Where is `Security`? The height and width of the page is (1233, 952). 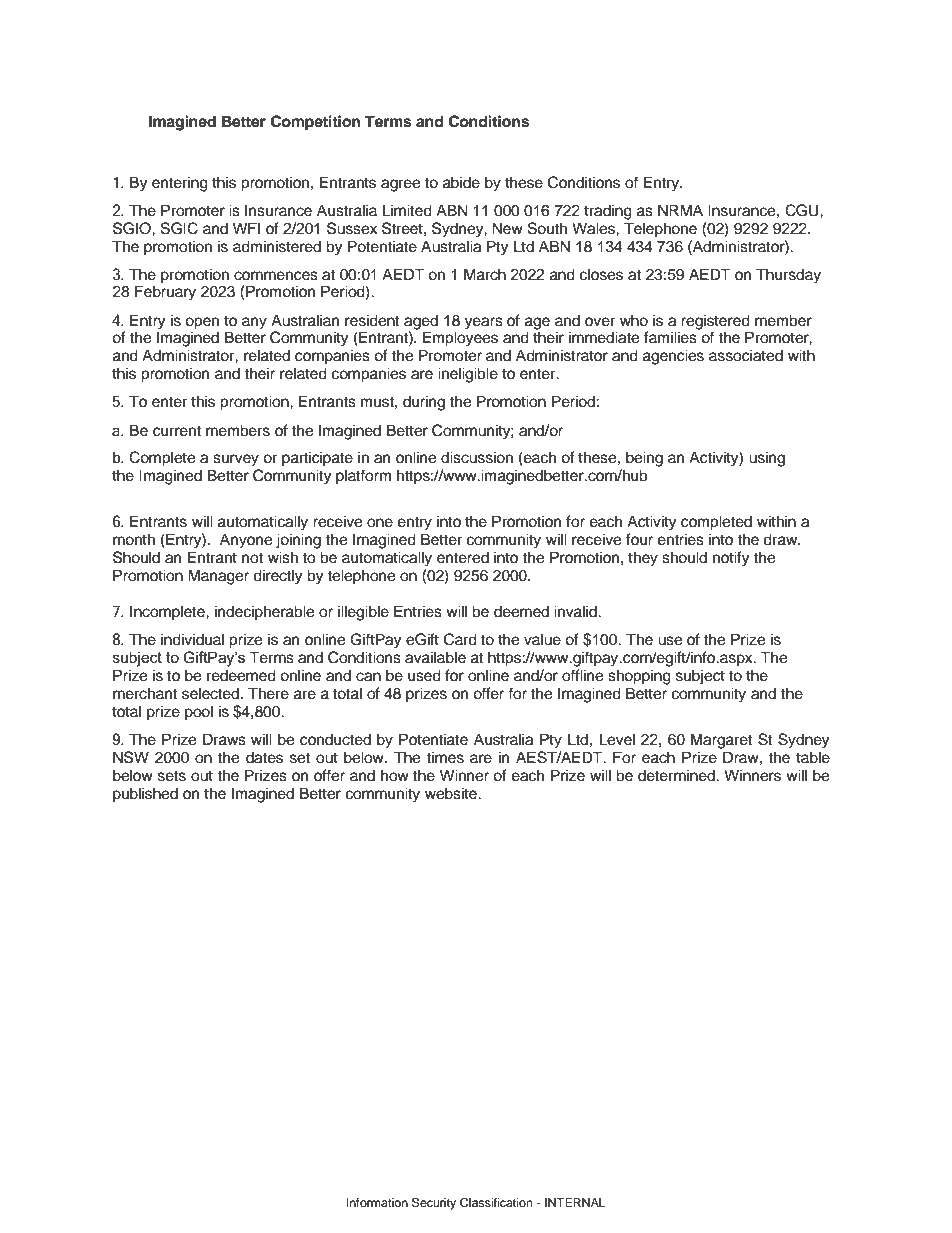
Security is located at coordinates (434, 1204).
